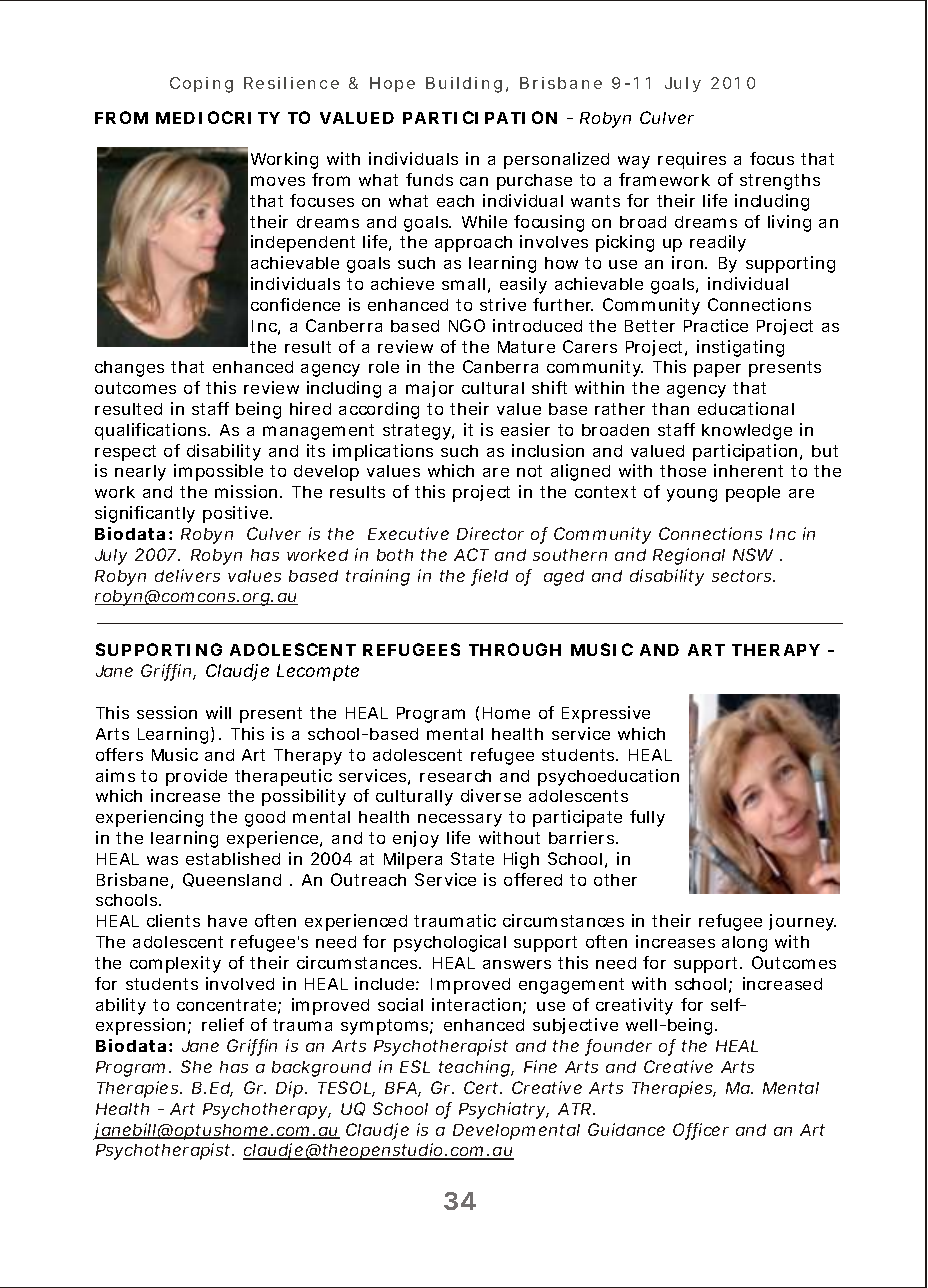 The width and height of the screenshot is (928, 1288). I want to click on sectors, so click(743, 576).
